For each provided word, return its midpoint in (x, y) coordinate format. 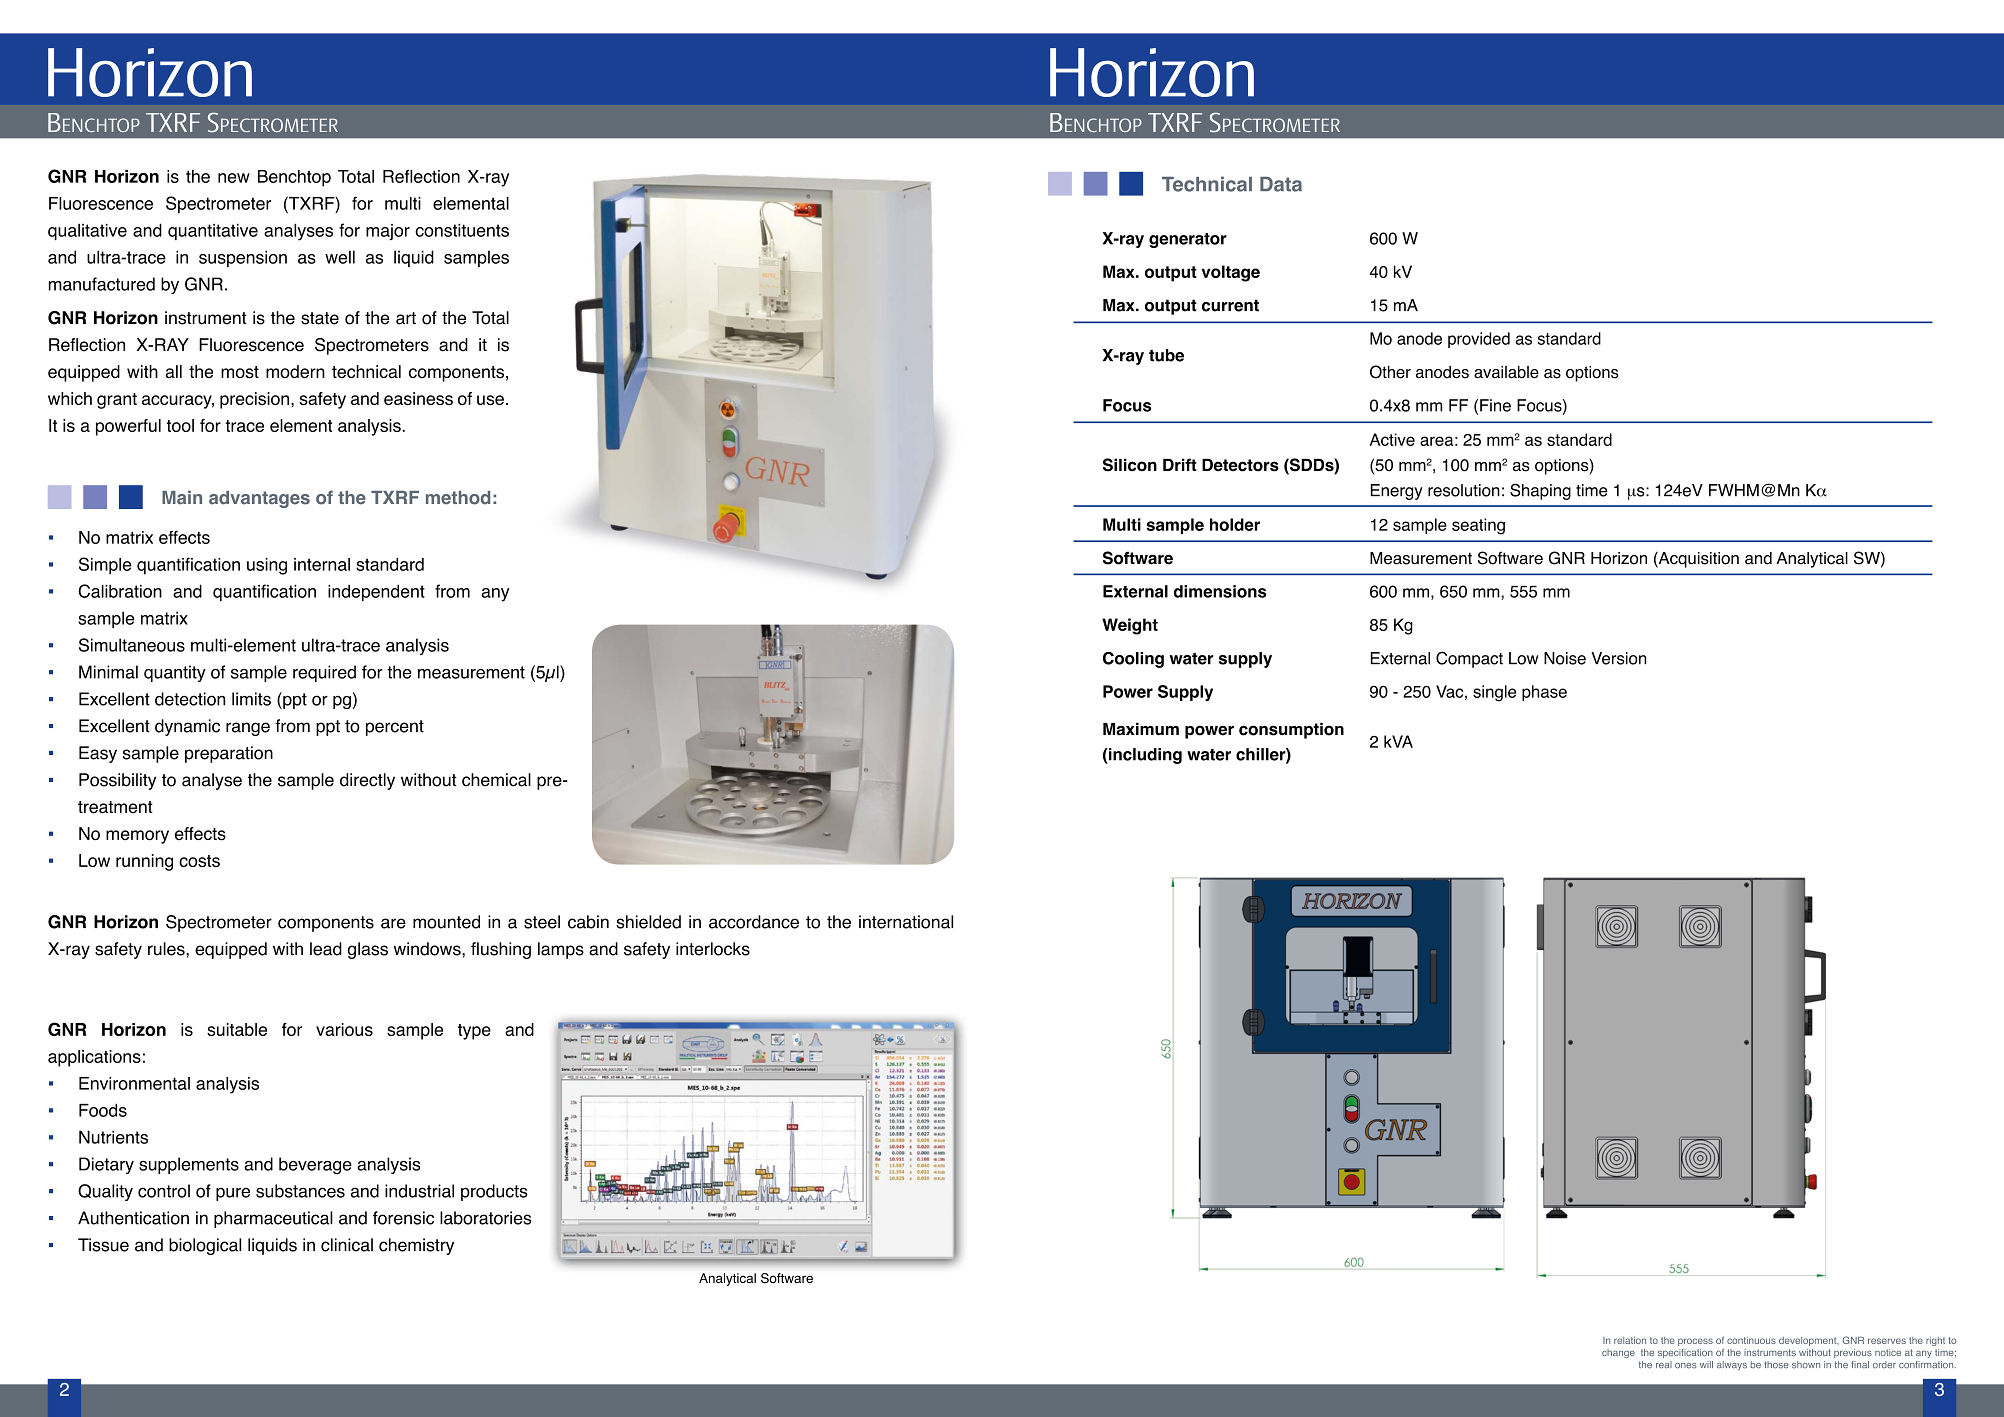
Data (1281, 184)
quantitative (213, 232)
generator (1188, 240)
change (1618, 1353)
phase (1544, 693)
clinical (347, 1245)
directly (367, 781)
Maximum (1141, 729)
